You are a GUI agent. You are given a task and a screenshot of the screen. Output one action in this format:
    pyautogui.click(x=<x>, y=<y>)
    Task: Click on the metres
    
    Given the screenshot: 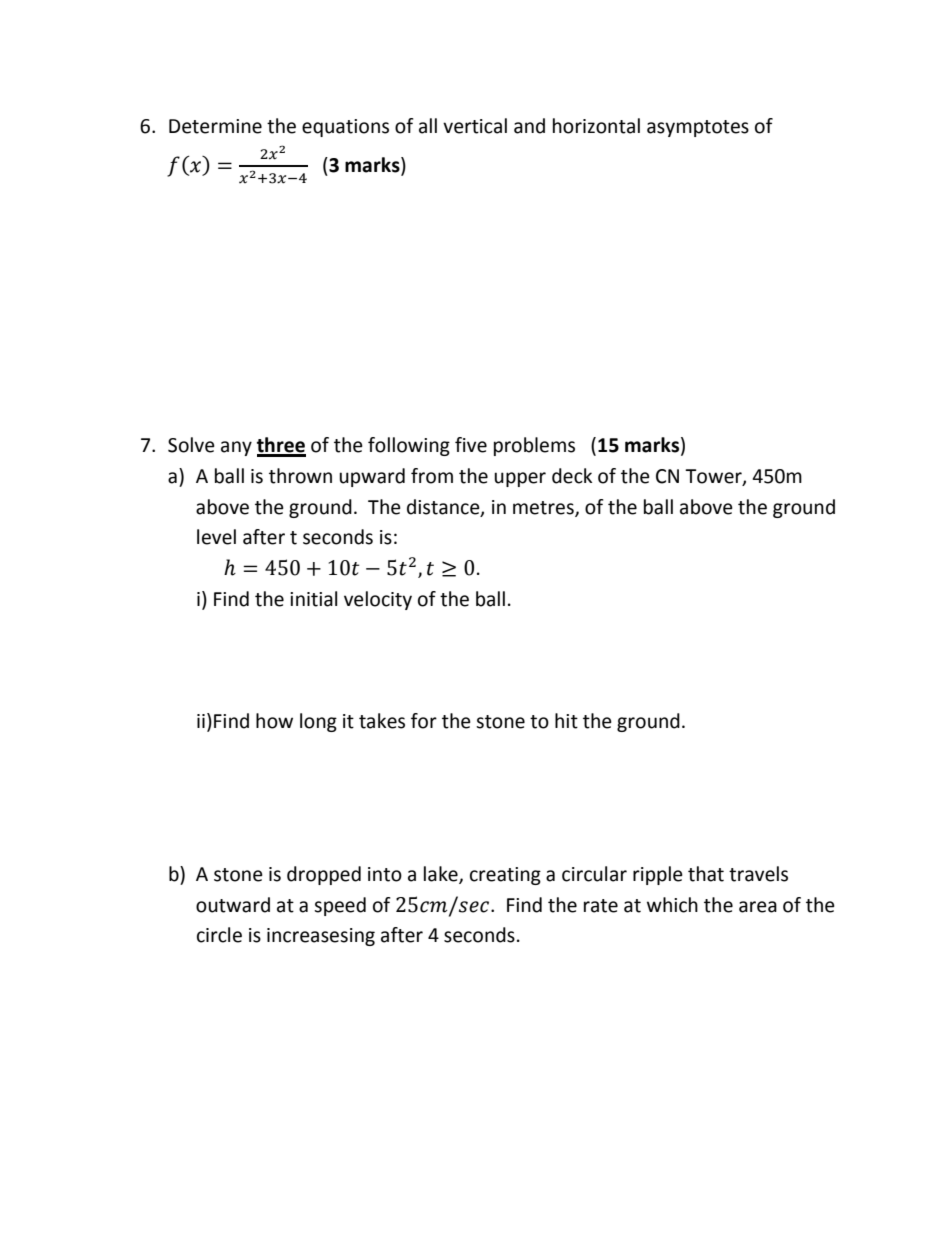 What is the action you would take?
    pyautogui.click(x=544, y=508)
